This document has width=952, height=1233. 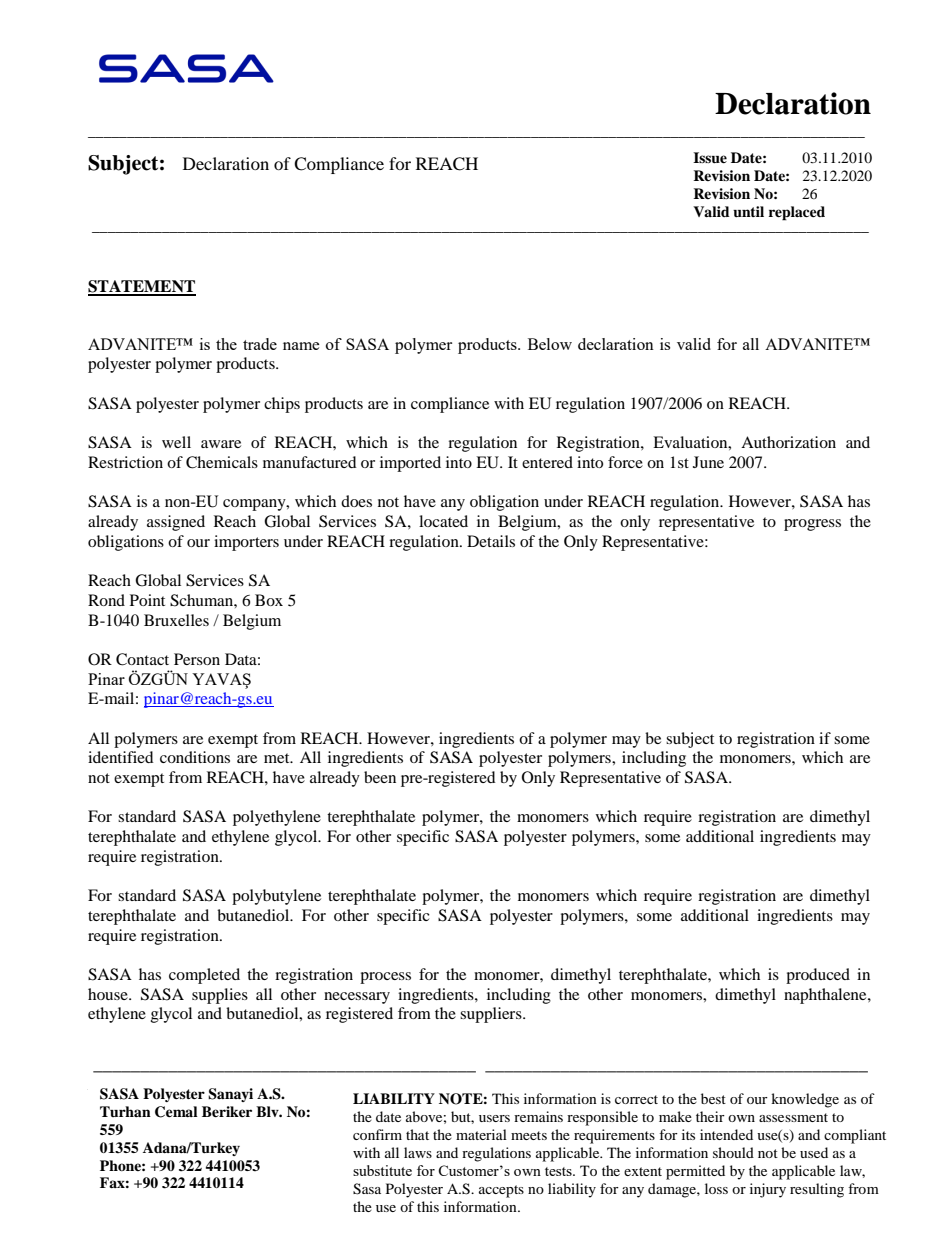 I want to click on Person, so click(x=197, y=659).
